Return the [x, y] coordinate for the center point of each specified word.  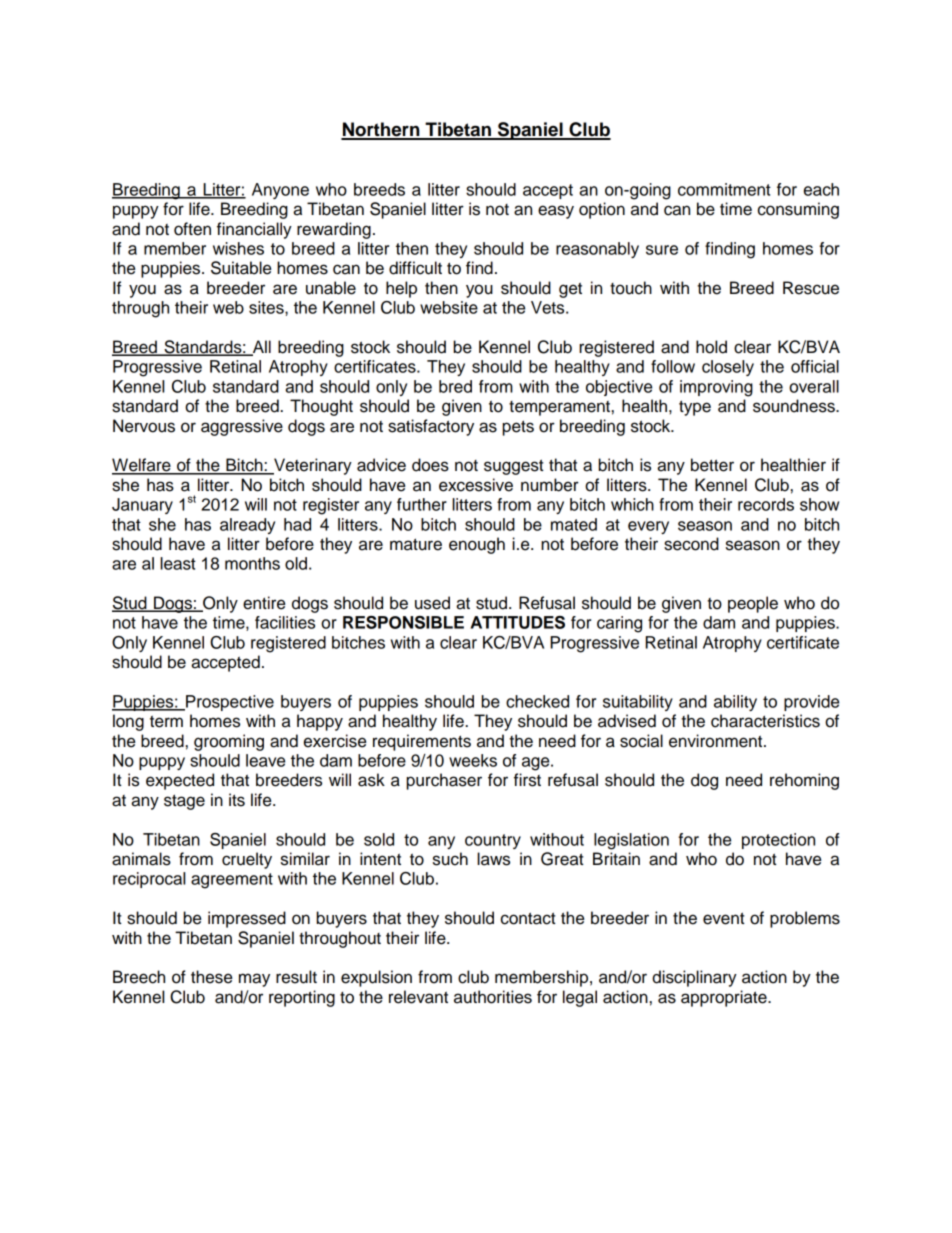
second [691, 544]
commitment [724, 189]
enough [477, 545]
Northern [381, 130]
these [211, 977]
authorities [493, 997]
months [252, 563]
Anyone [280, 191]
